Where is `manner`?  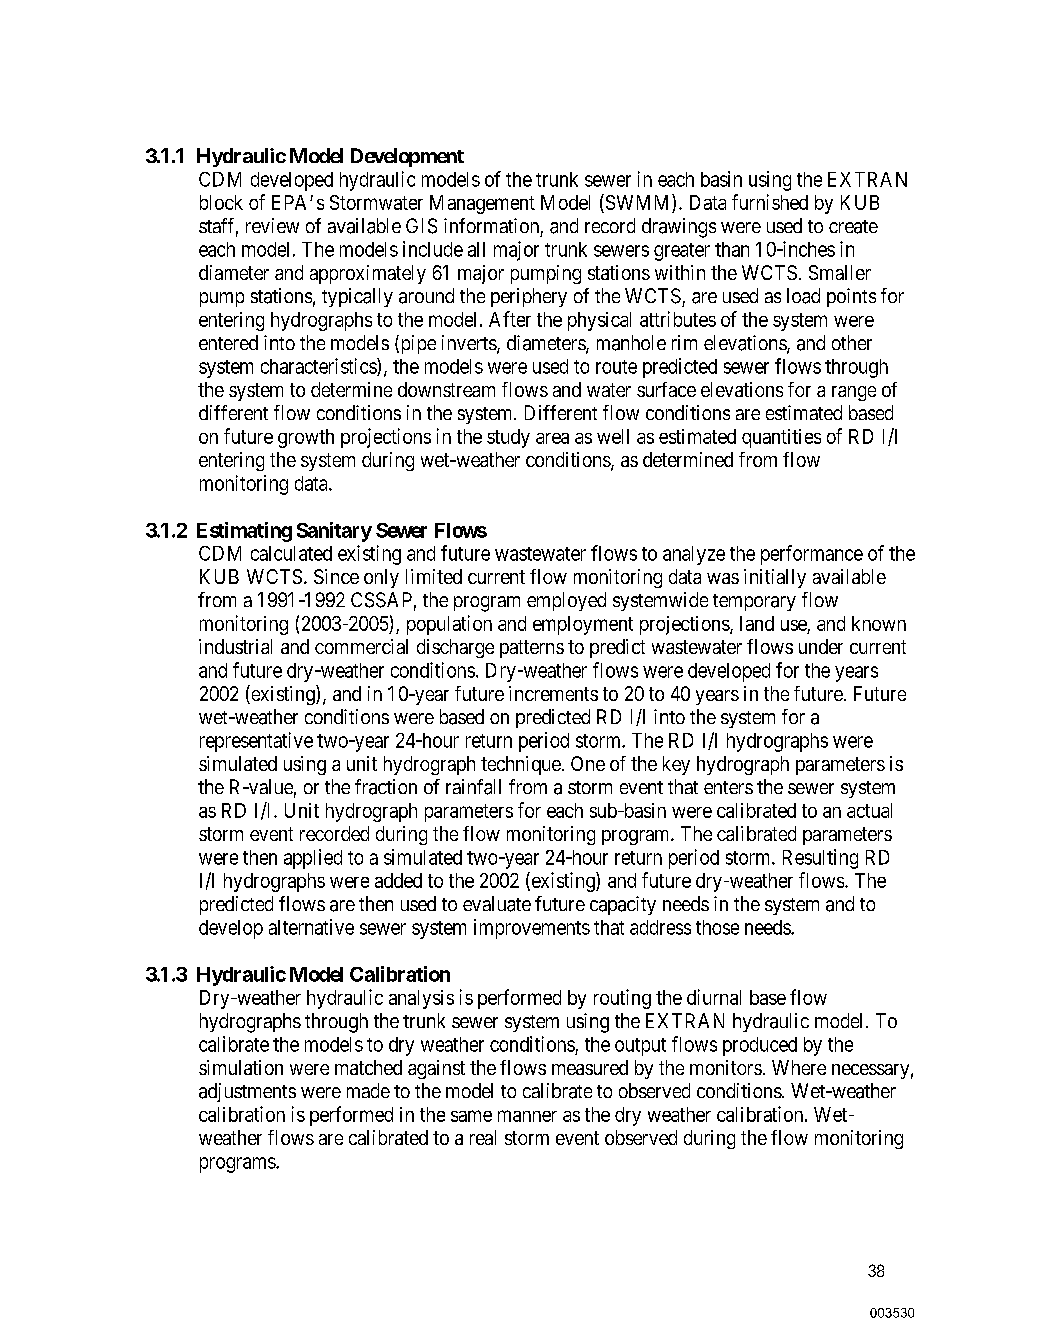
manner is located at coordinates (527, 1116).
